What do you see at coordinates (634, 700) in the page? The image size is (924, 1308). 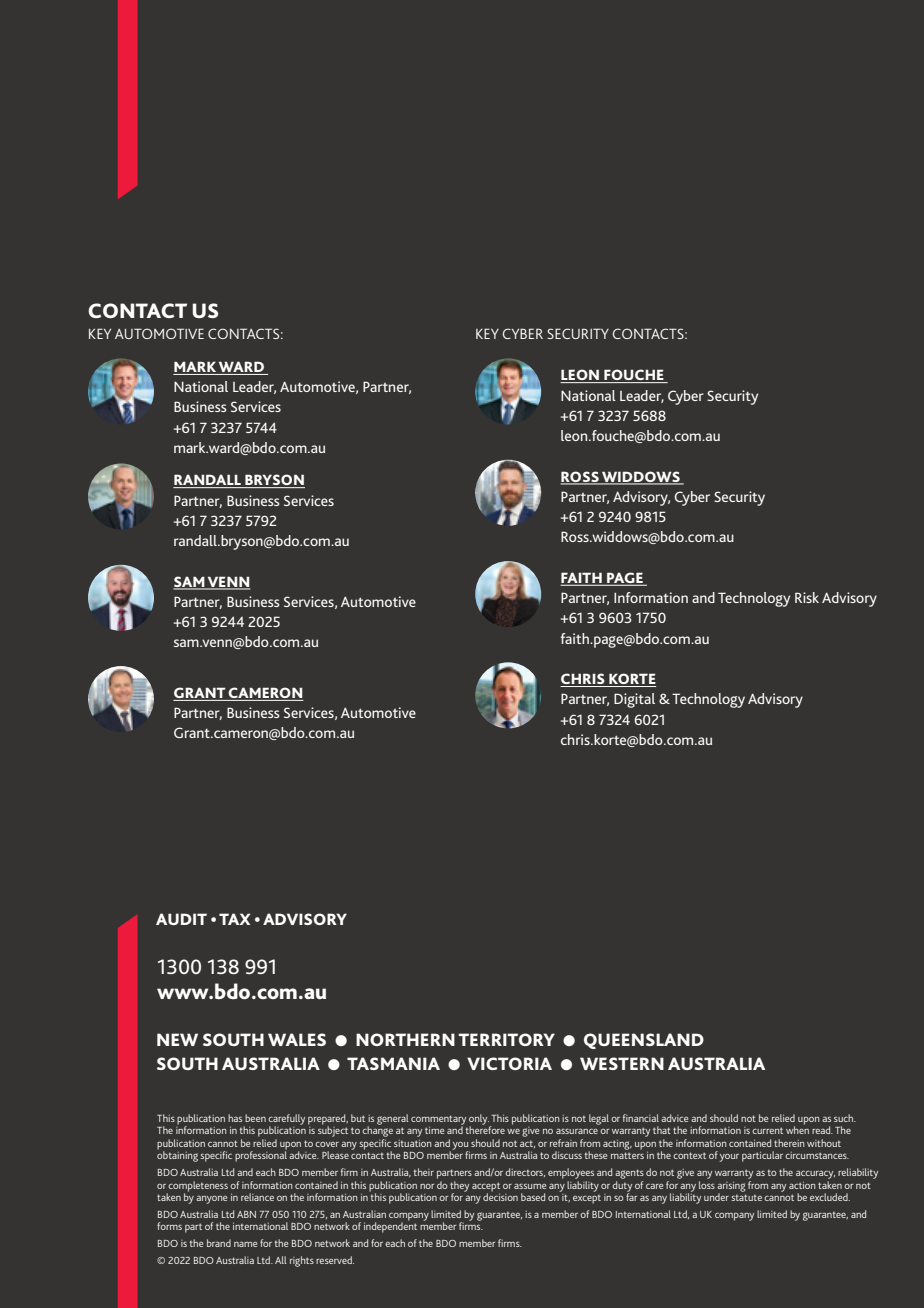 I see `Digital` at bounding box center [634, 700].
